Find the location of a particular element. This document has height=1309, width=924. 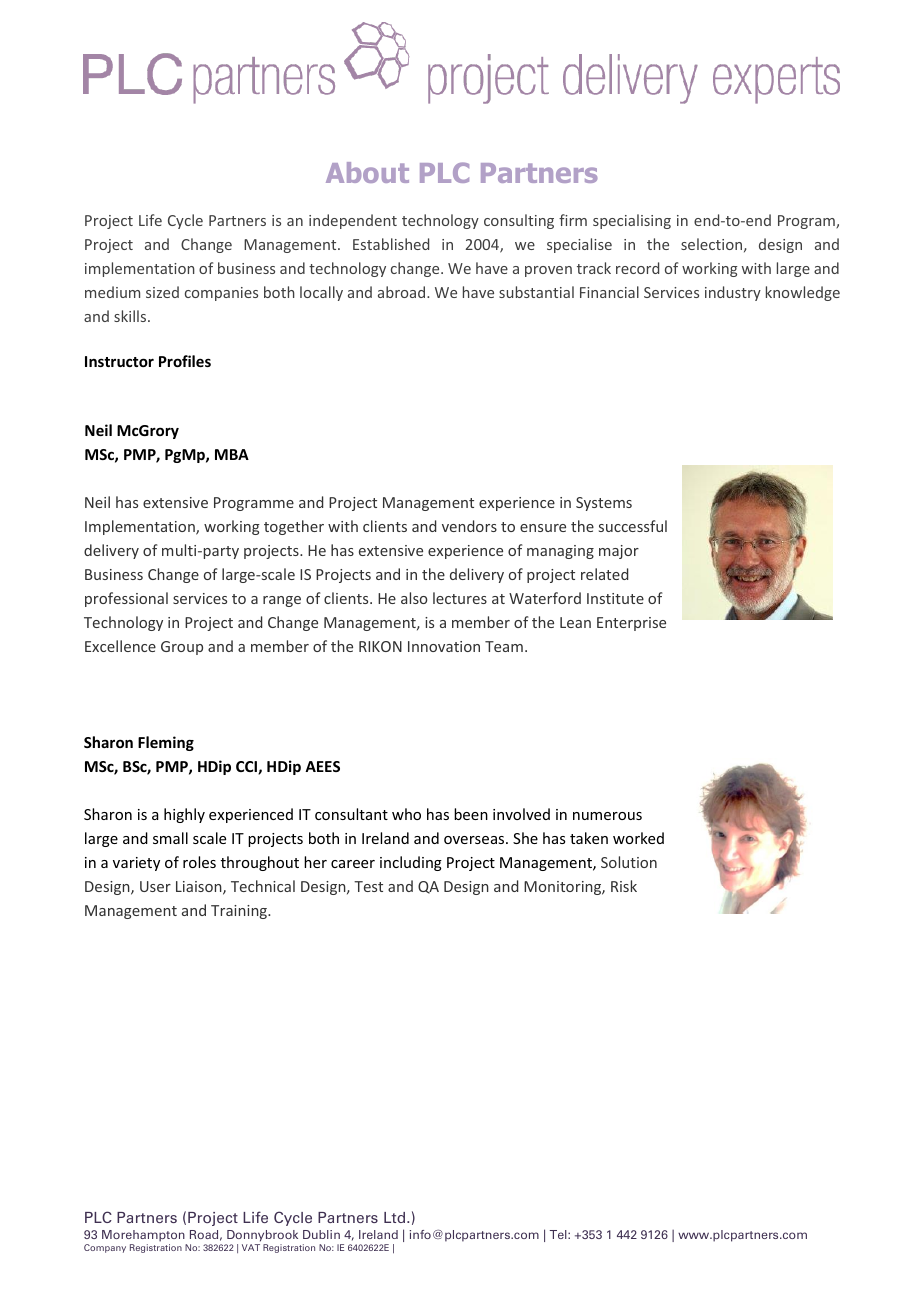

Test is located at coordinates (368, 886).
